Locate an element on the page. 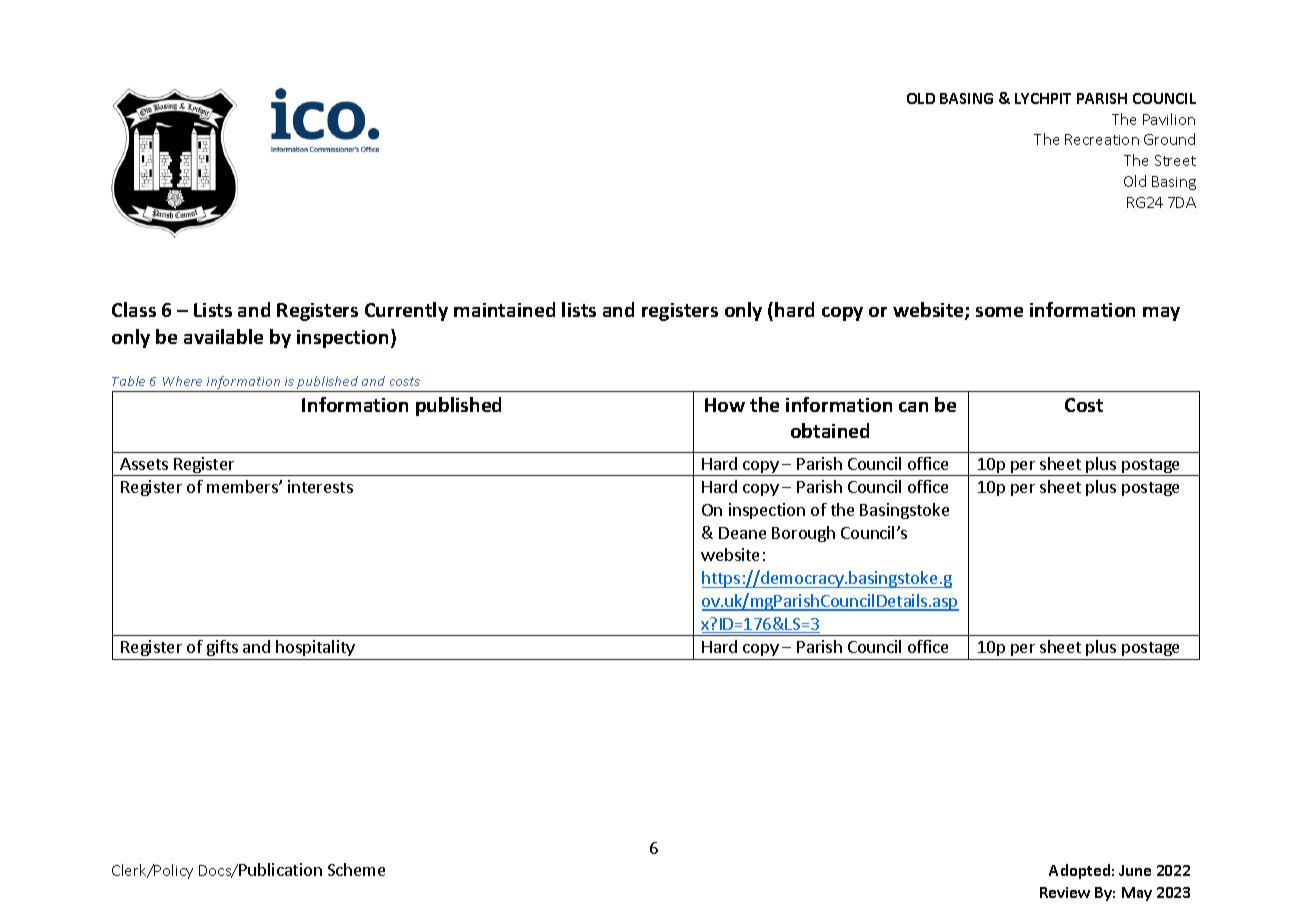 This image has width=1308, height=924. How is located at coordinates (725, 405).
